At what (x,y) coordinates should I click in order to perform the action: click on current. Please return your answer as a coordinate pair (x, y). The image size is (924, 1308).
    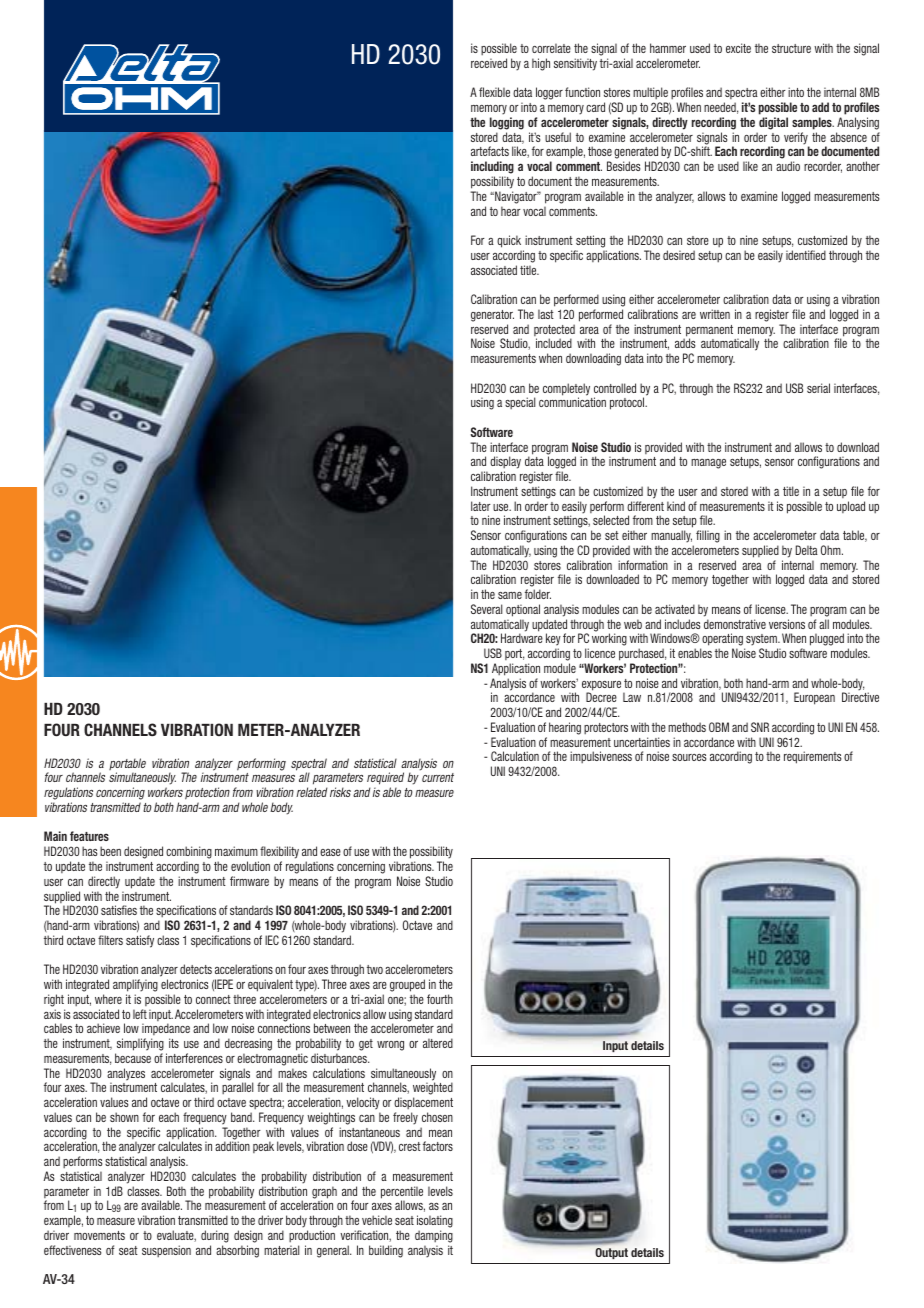
    Looking at the image, I should click on (438, 777).
